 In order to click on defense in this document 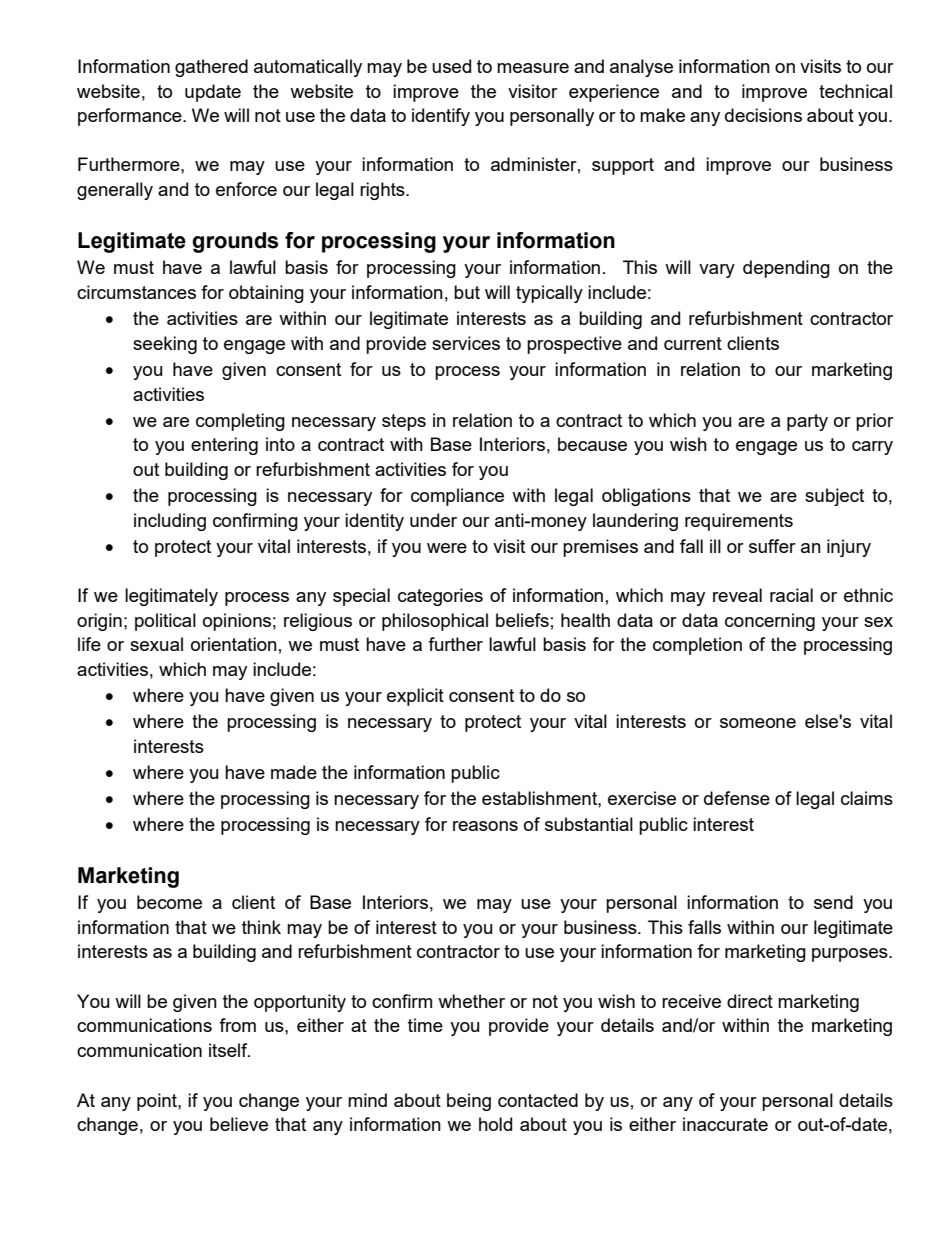, I will do `click(737, 798)`.
